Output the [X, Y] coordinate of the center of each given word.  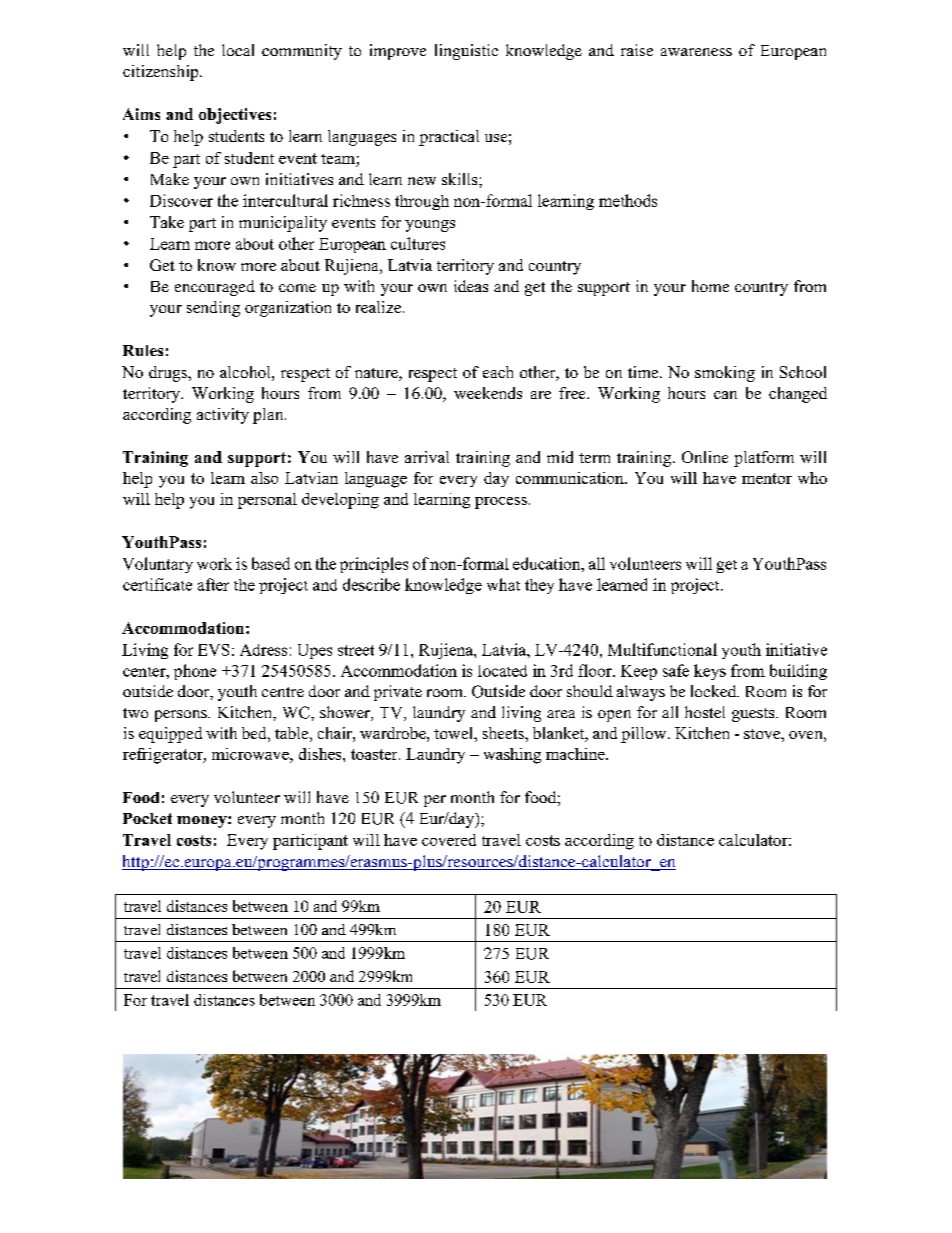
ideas [471, 286]
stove [763, 734]
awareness [696, 52]
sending [213, 309]
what [503, 584]
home [710, 286]
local [238, 50]
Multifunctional [662, 649]
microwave [251, 754]
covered [449, 840]
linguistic [466, 52]
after [213, 584]
